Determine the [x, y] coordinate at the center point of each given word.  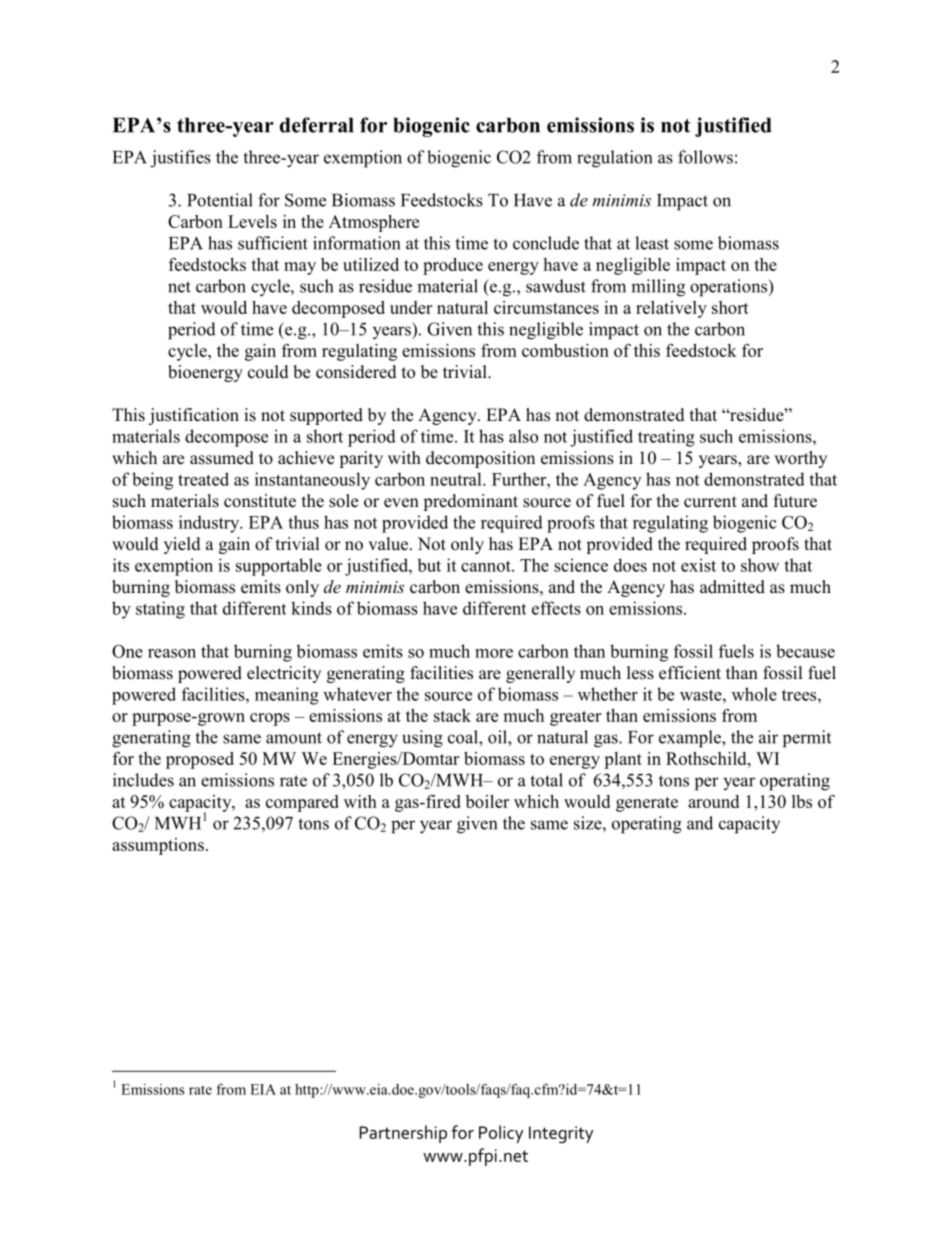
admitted [732, 587]
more [494, 653]
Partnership [403, 1134]
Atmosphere [374, 223]
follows [705, 157]
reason [172, 653]
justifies [180, 159]
